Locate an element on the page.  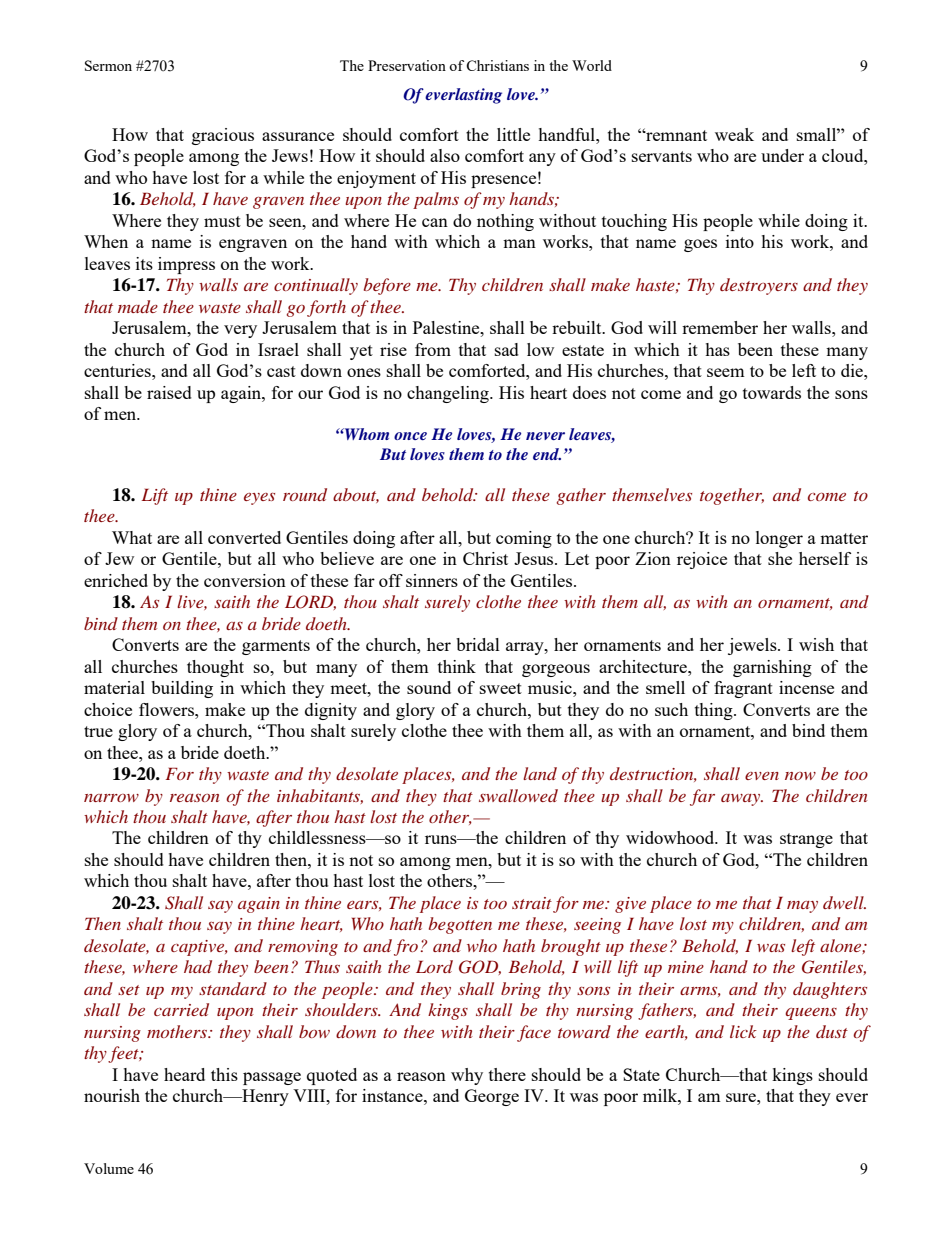
once is located at coordinates (410, 436).
